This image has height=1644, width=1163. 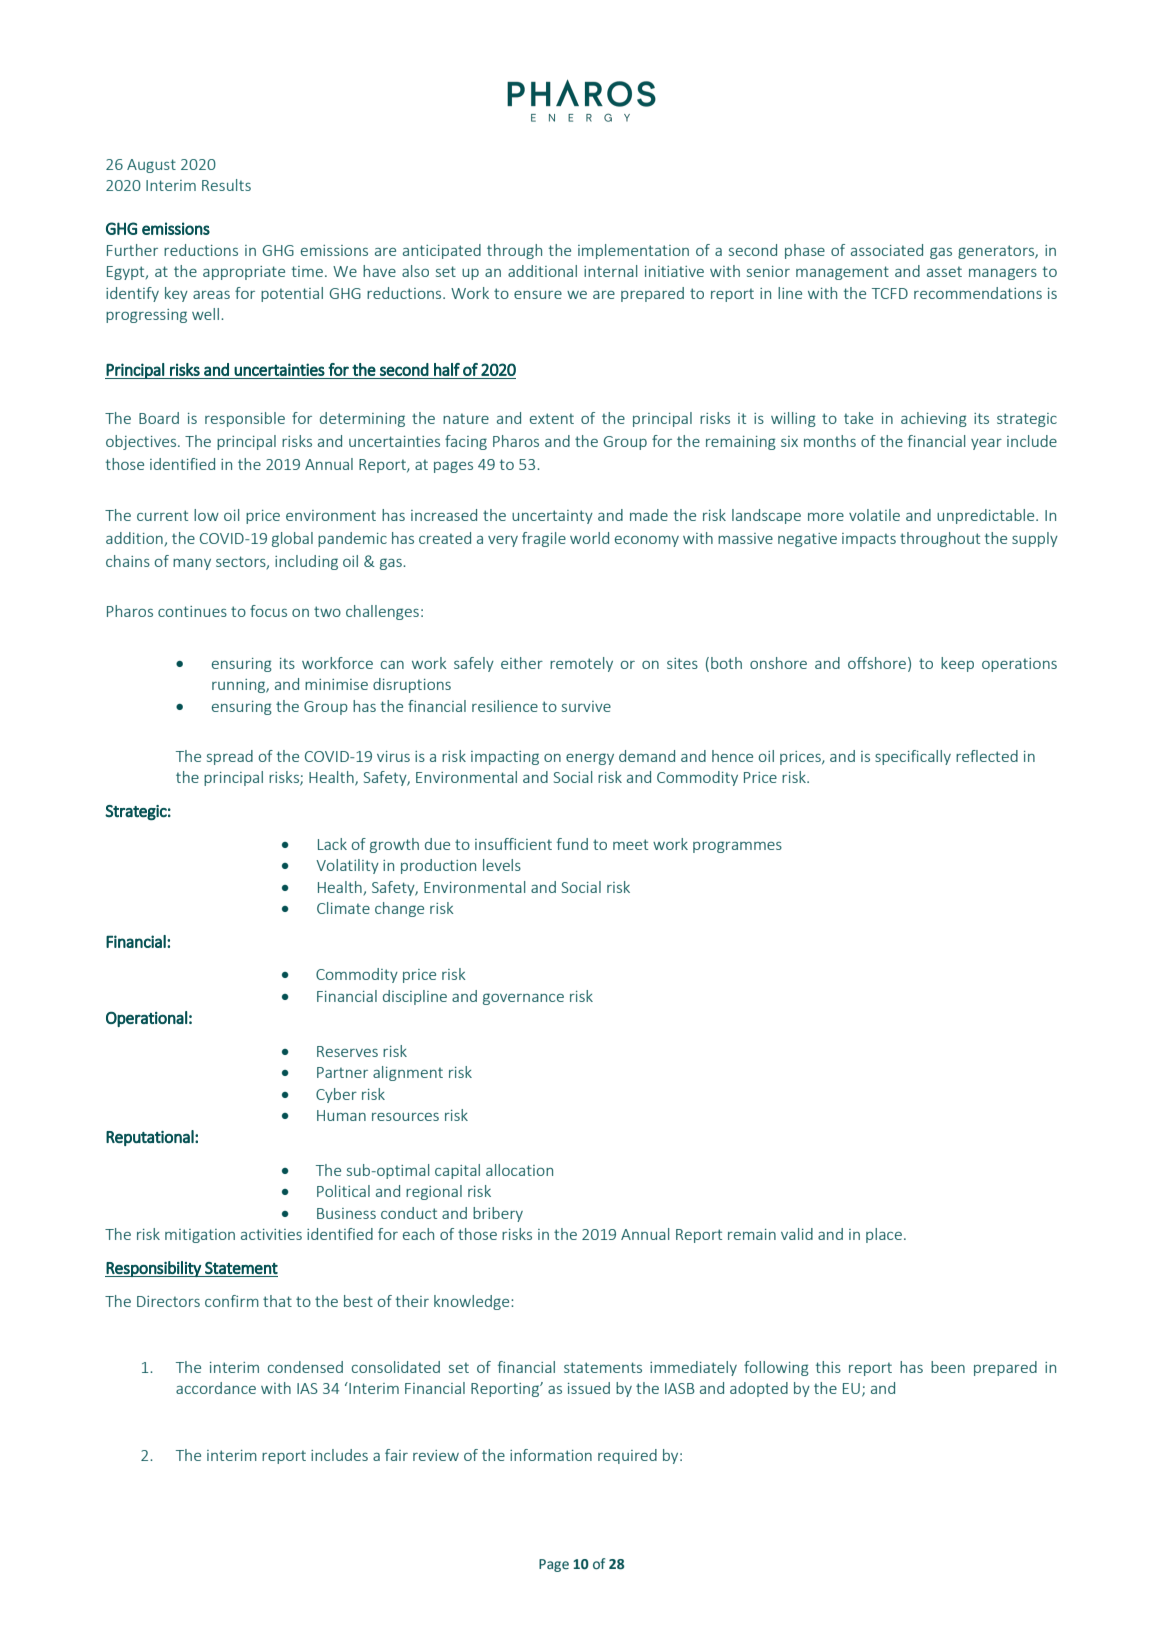 I want to click on allocation, so click(x=519, y=1170).
